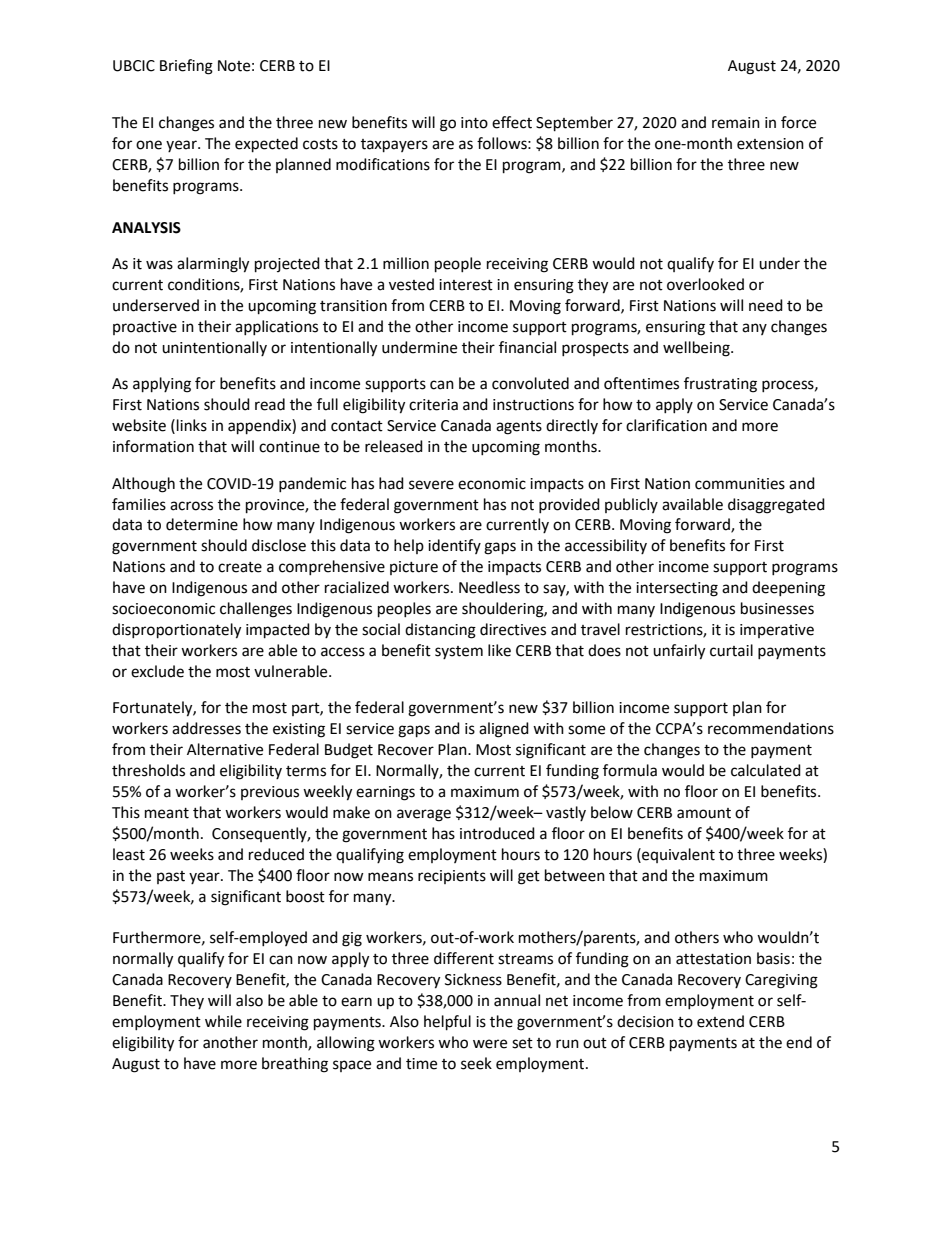 This page has width=952, height=1233. I want to click on into, so click(474, 123).
